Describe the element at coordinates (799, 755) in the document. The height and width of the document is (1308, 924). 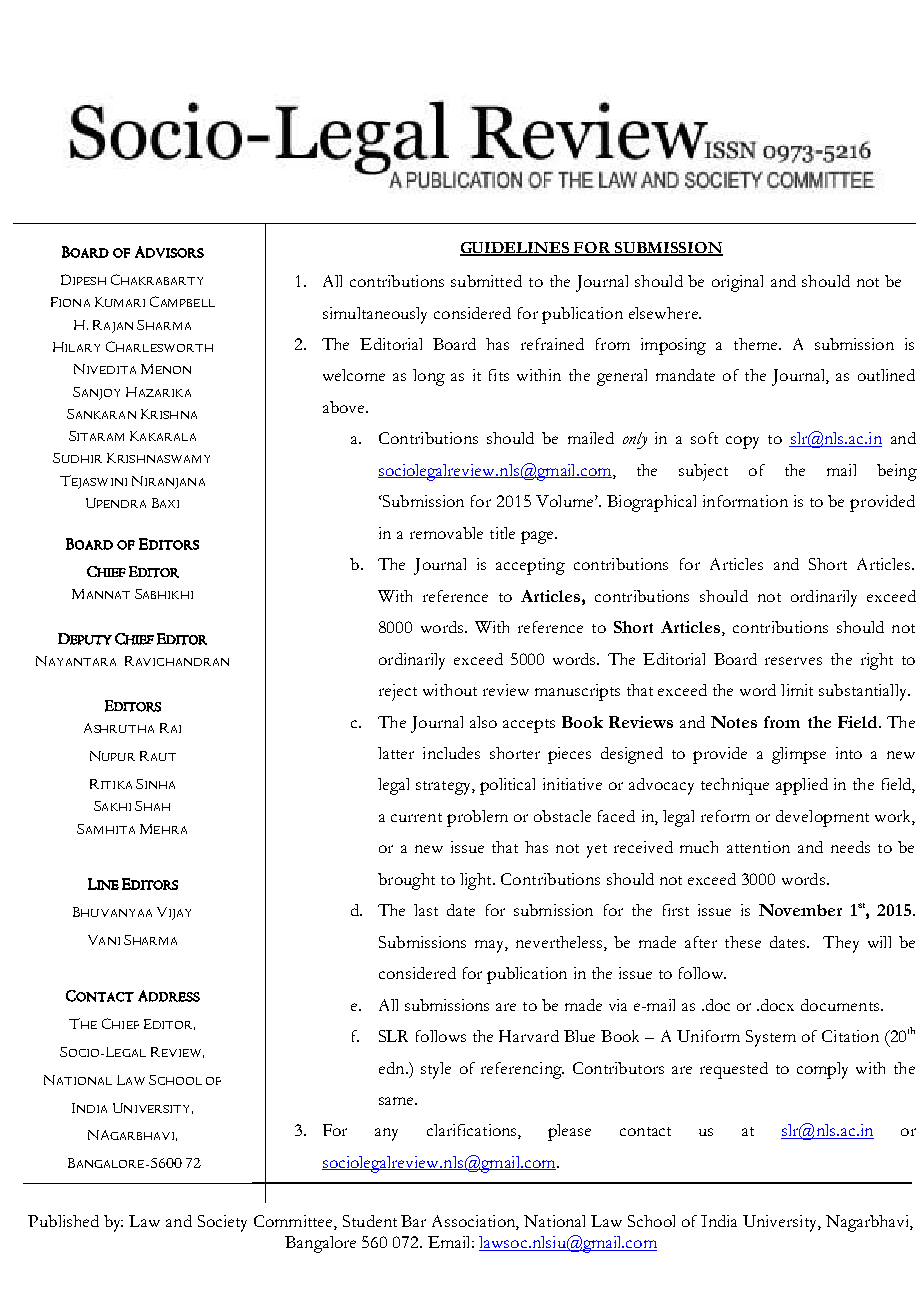
I see `glimpse` at that location.
